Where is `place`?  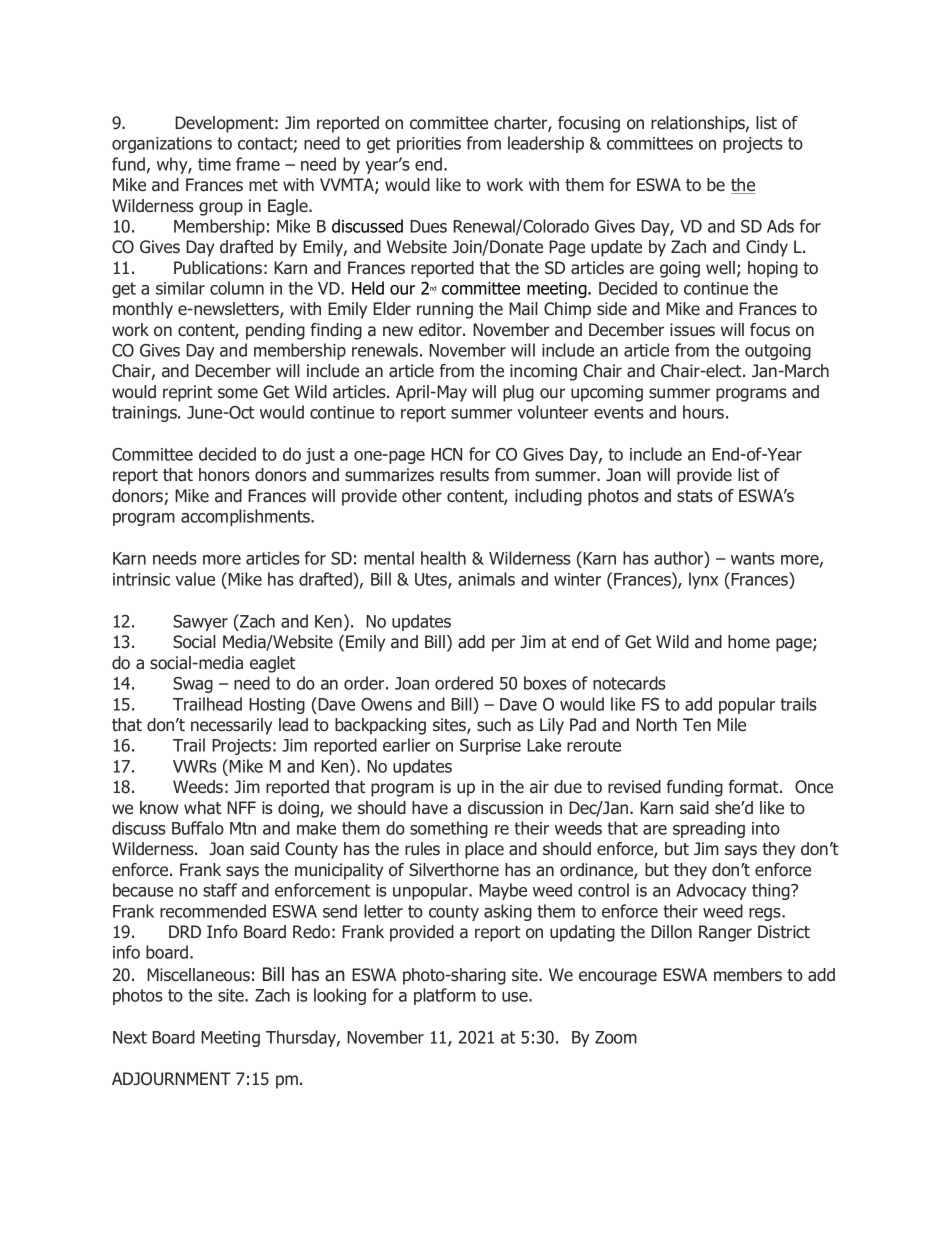
place is located at coordinates (484, 850).
